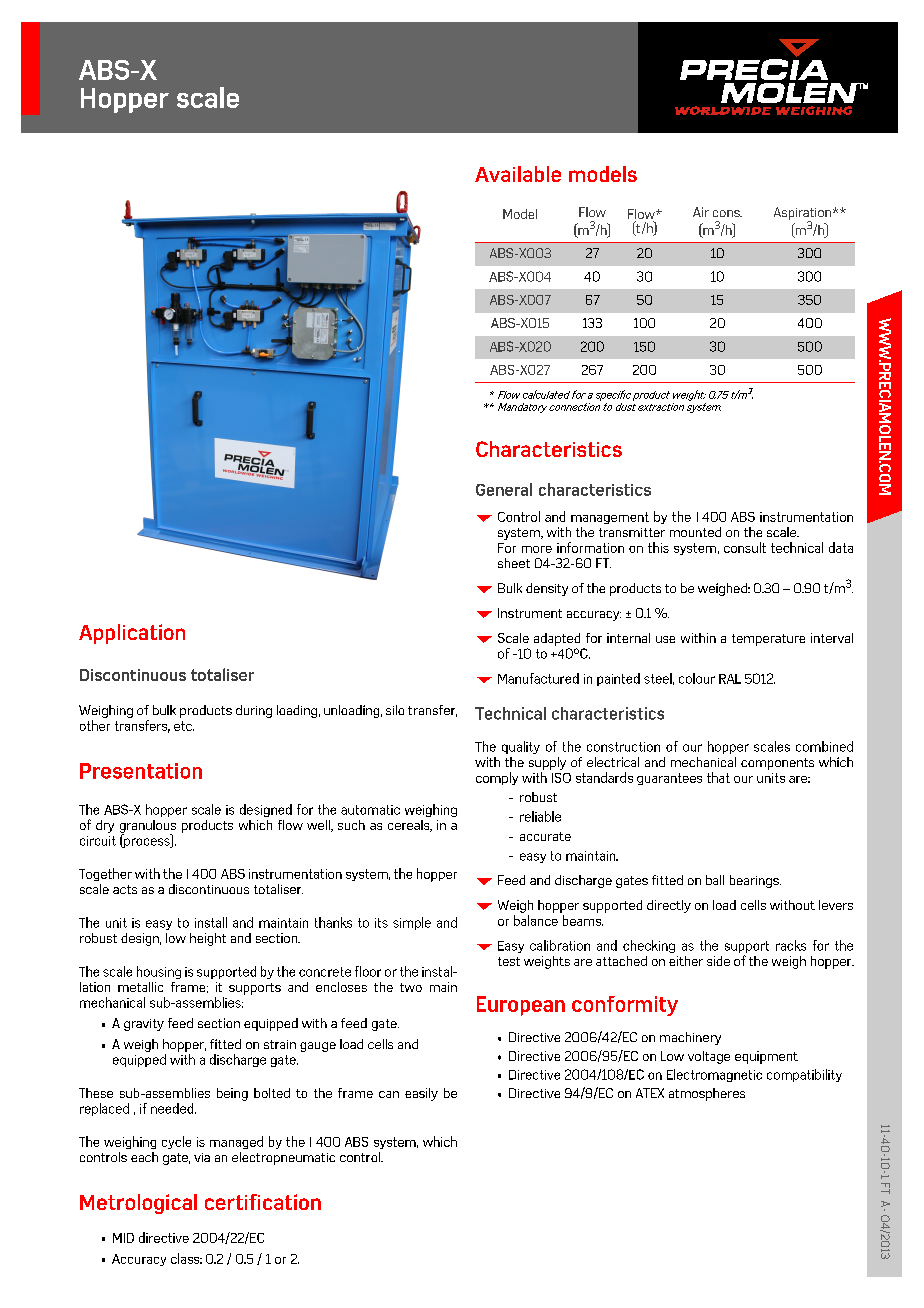 Image resolution: width=924 pixels, height=1308 pixels. Describe the element at coordinates (514, 563) in the screenshot. I see `sheet` at that location.
